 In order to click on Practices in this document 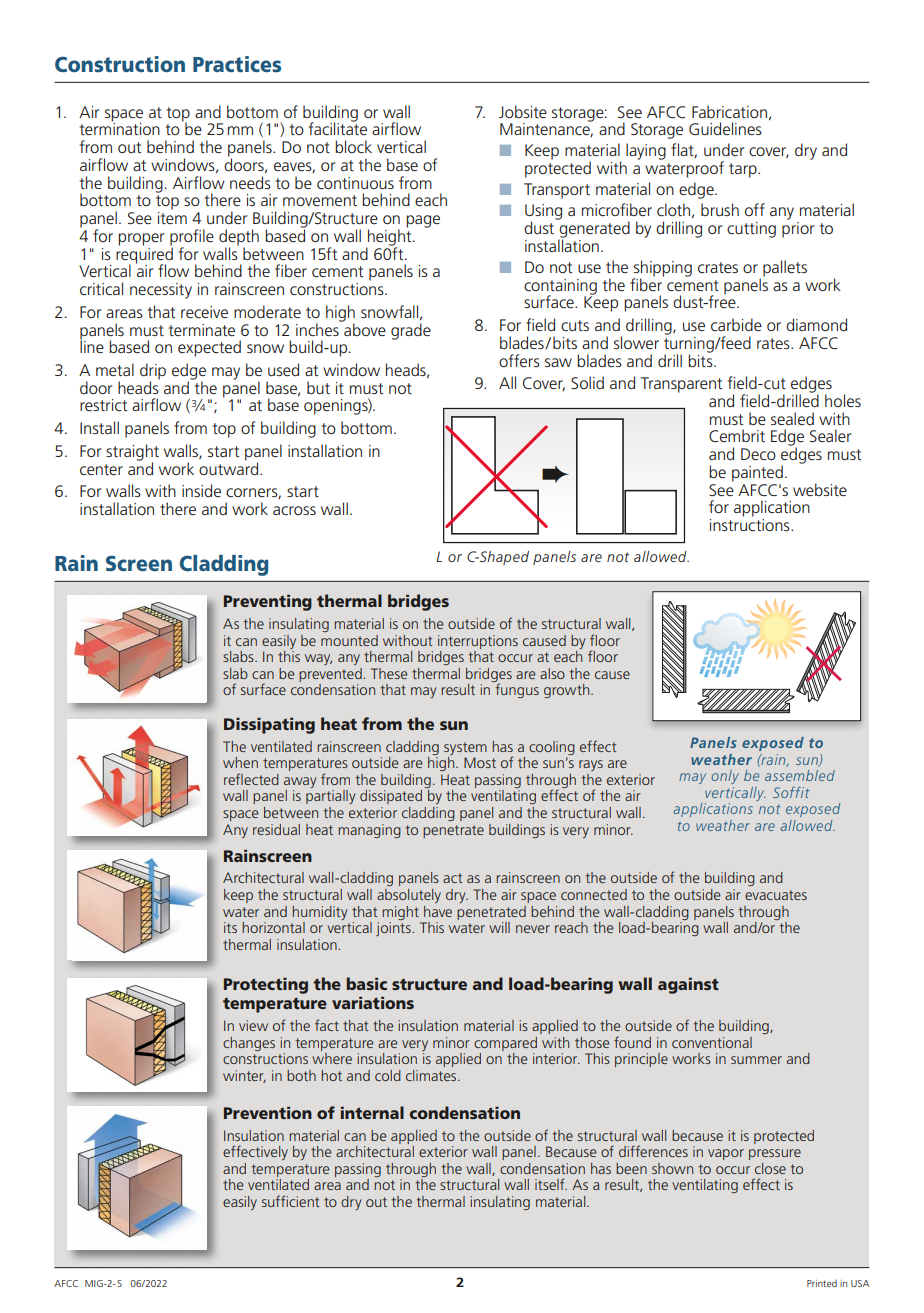, I will do `click(237, 64)`.
